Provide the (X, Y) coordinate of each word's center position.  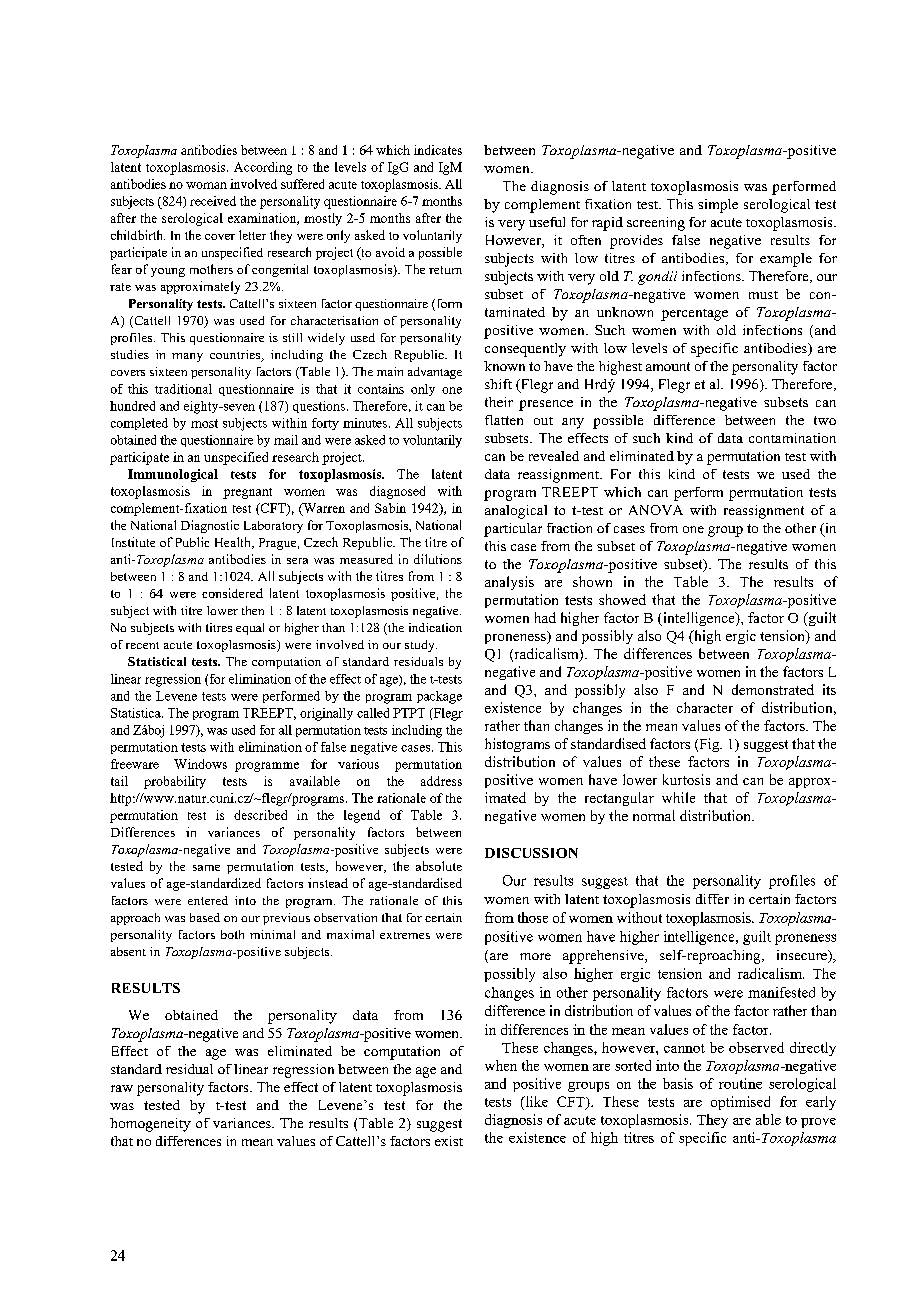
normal (654, 815)
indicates (438, 150)
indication (435, 627)
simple (718, 206)
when (501, 1065)
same (206, 868)
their (499, 402)
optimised (740, 1103)
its (829, 689)
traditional (183, 389)
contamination (792, 438)
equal (250, 629)
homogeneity (150, 1125)
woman (206, 185)
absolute (439, 866)
